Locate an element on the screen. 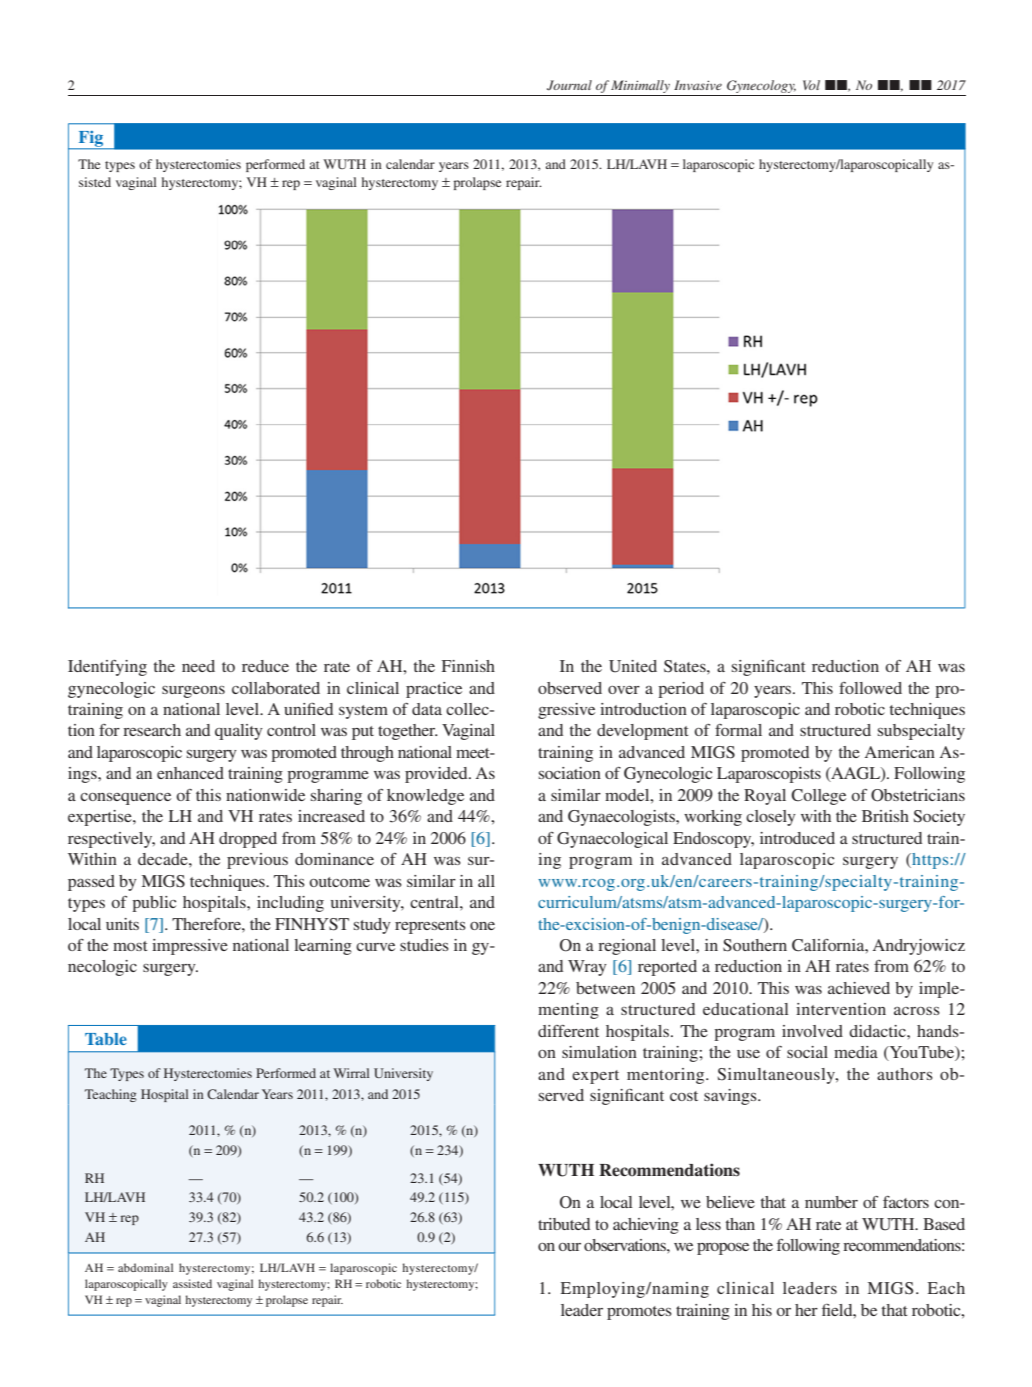 The width and height of the screenshot is (1032, 1387). Finnish is located at coordinates (468, 666).
